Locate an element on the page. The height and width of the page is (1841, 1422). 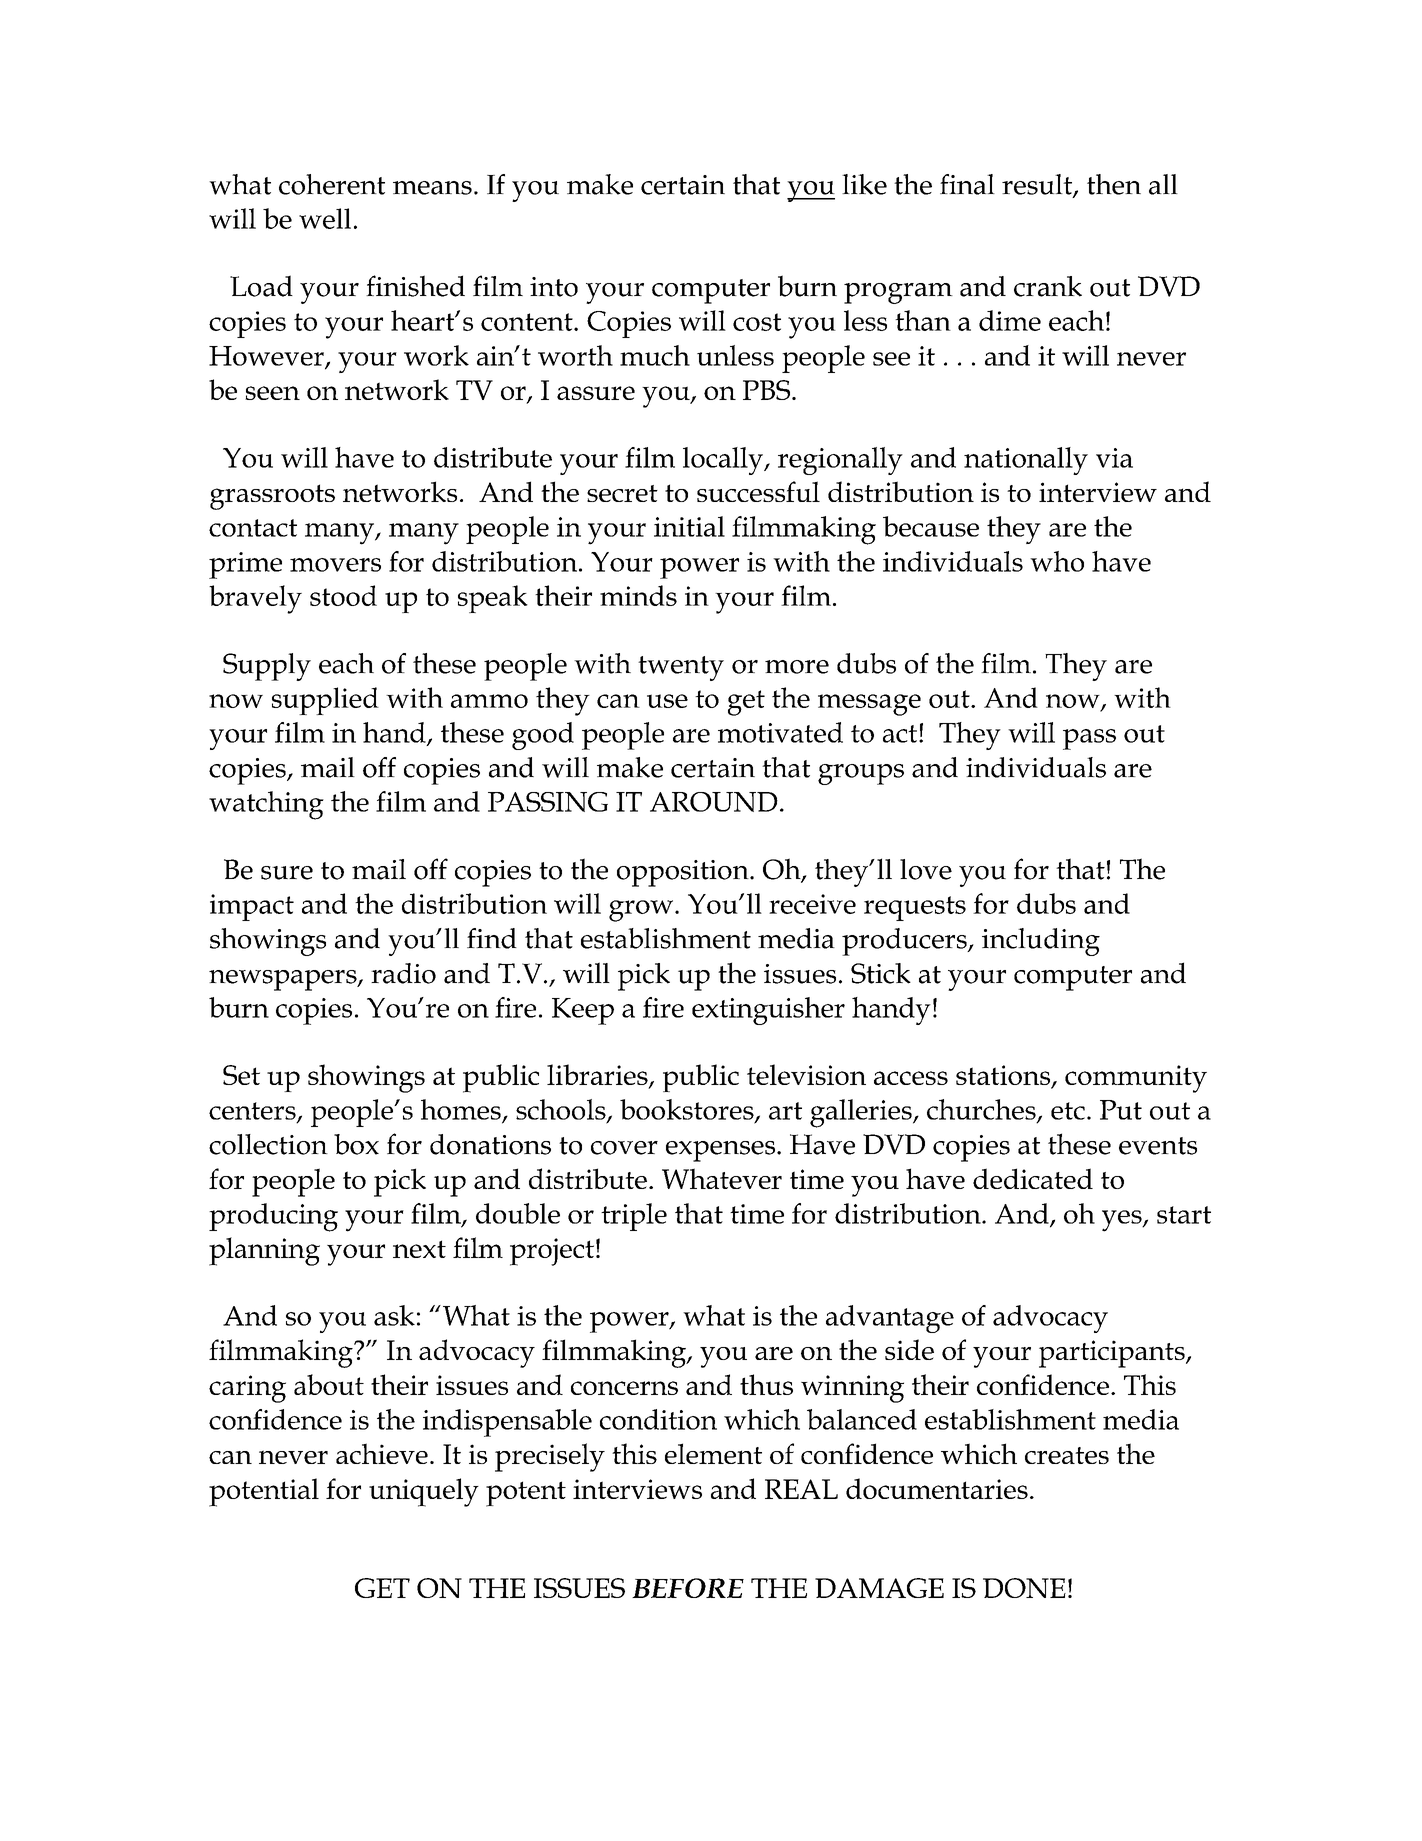
opposition is located at coordinates (684, 873).
